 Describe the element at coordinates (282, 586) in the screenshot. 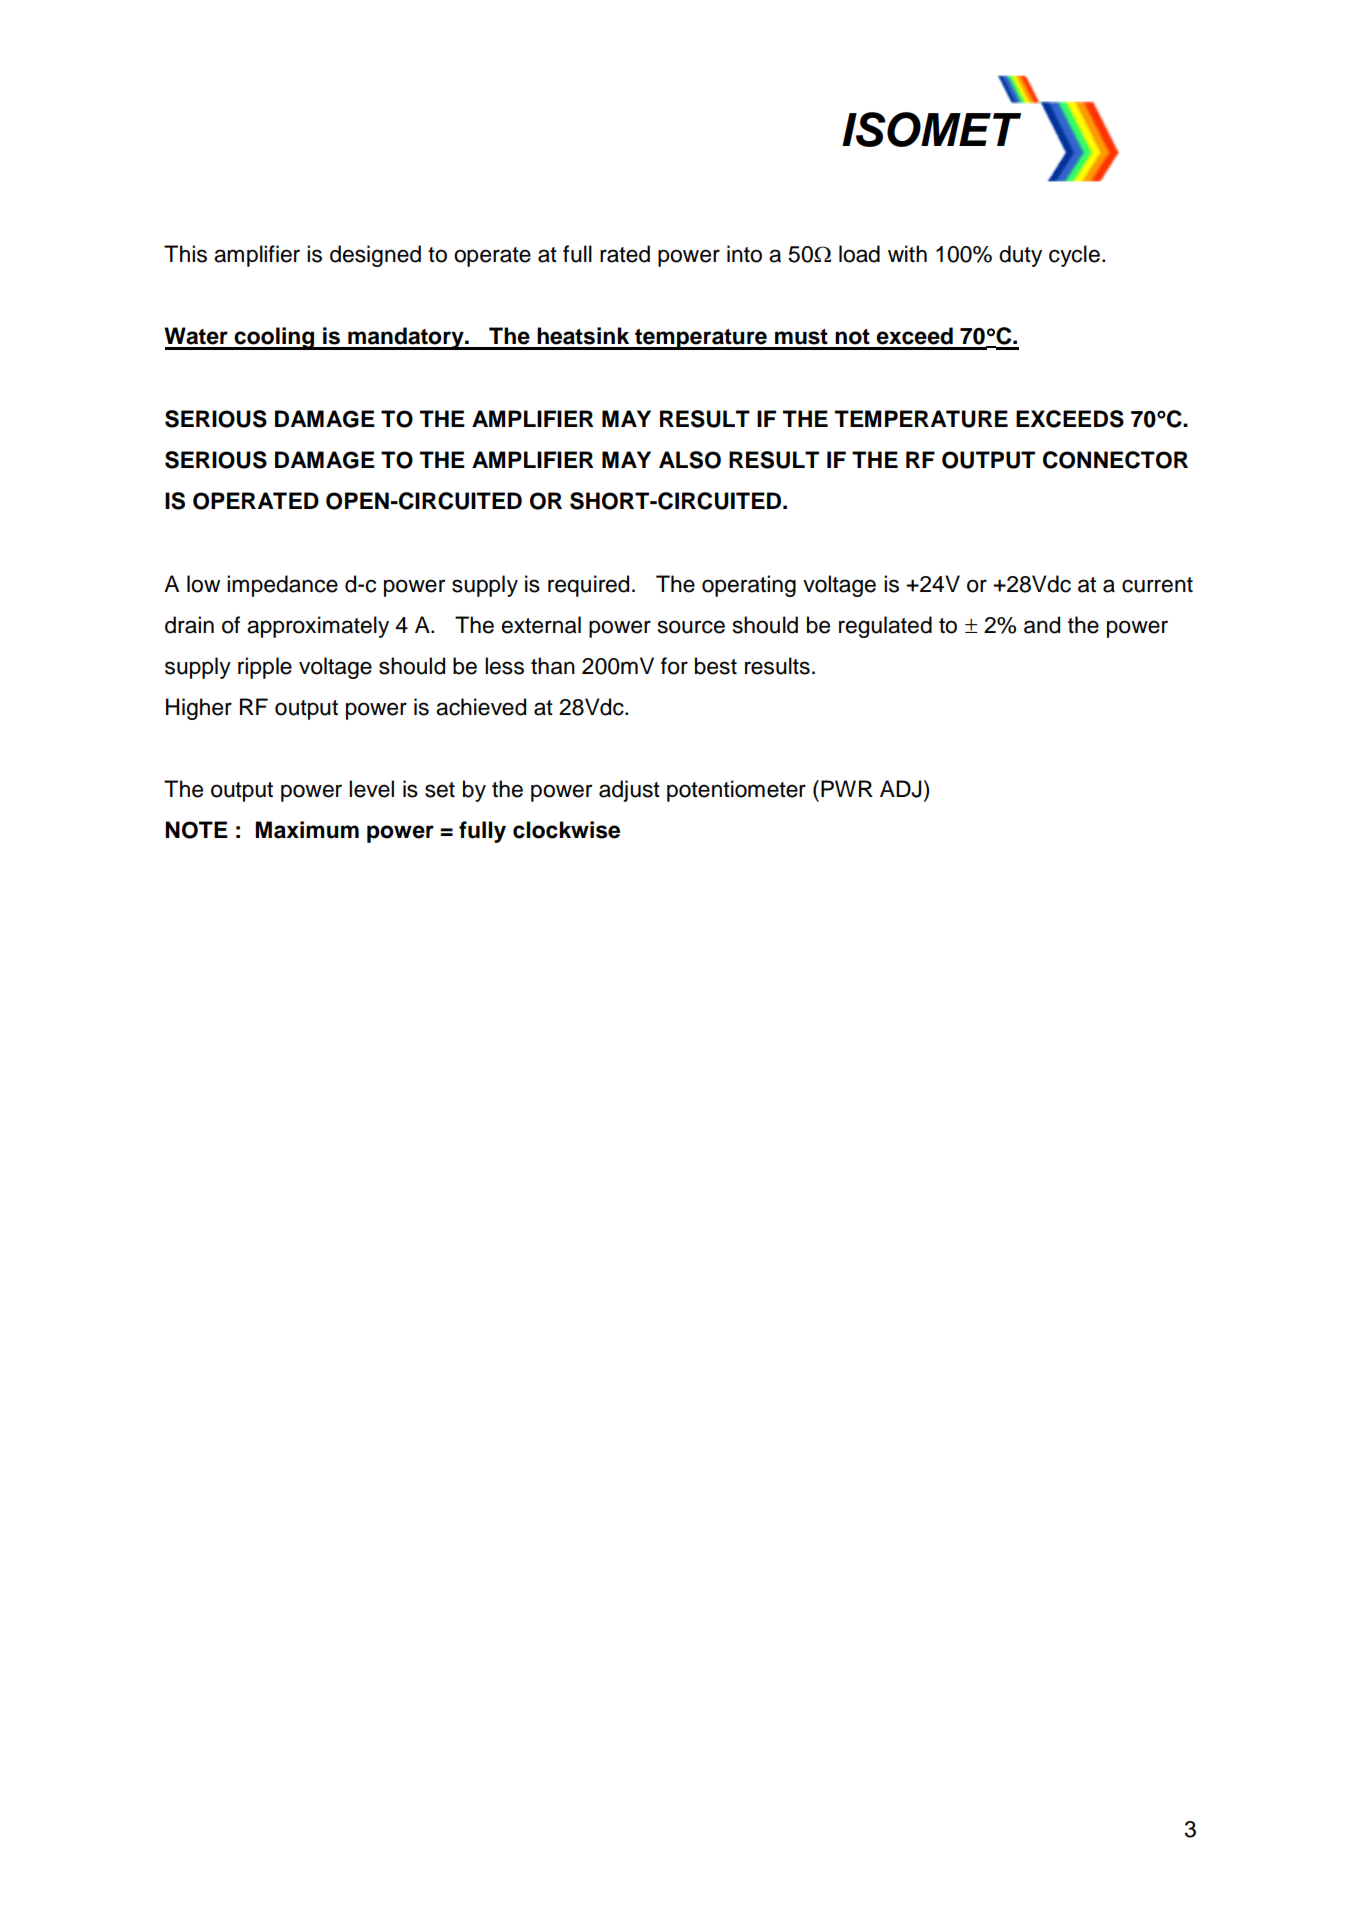

I see `impedance` at that location.
